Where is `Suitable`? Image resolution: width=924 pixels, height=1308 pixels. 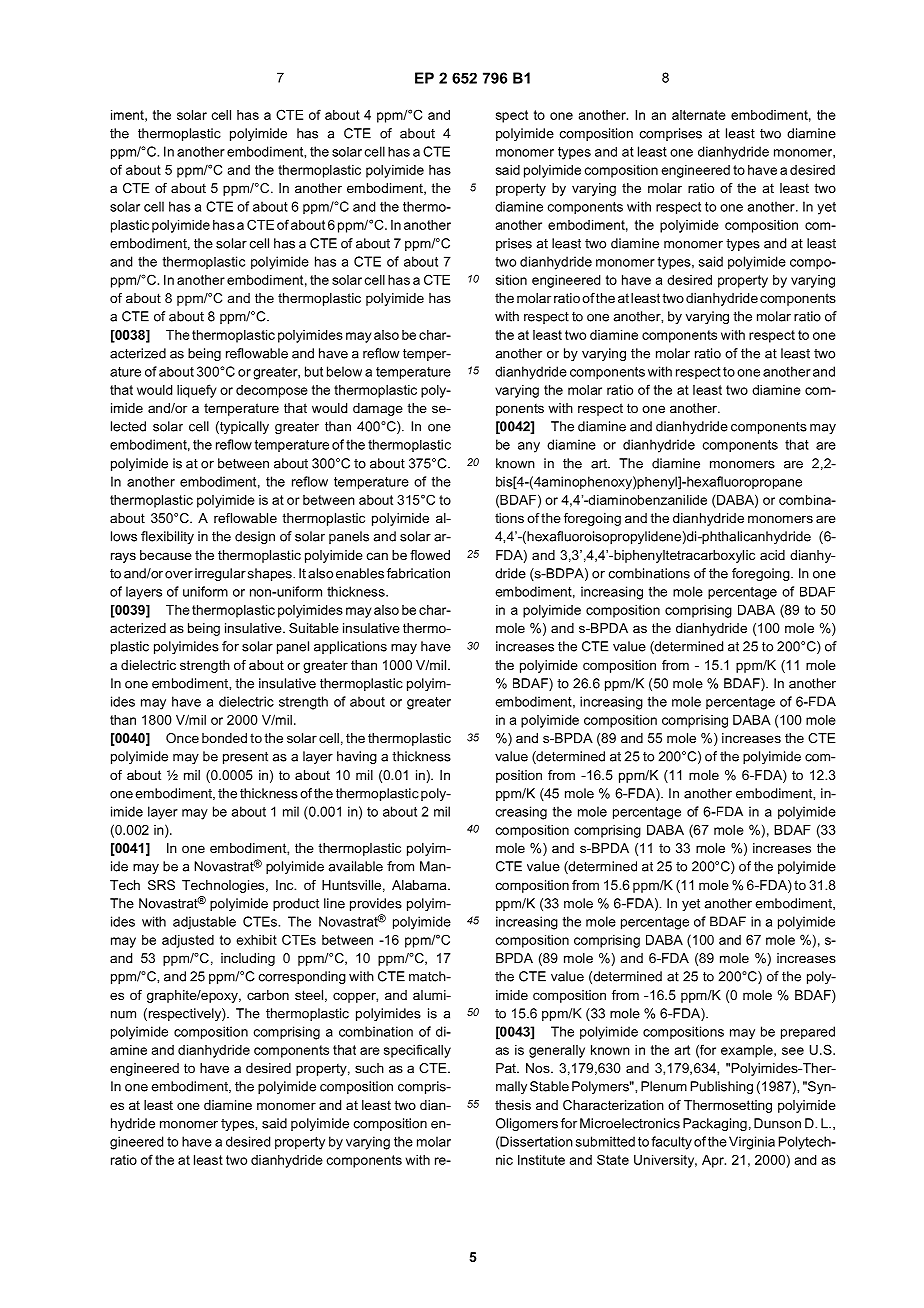 Suitable is located at coordinates (314, 628).
